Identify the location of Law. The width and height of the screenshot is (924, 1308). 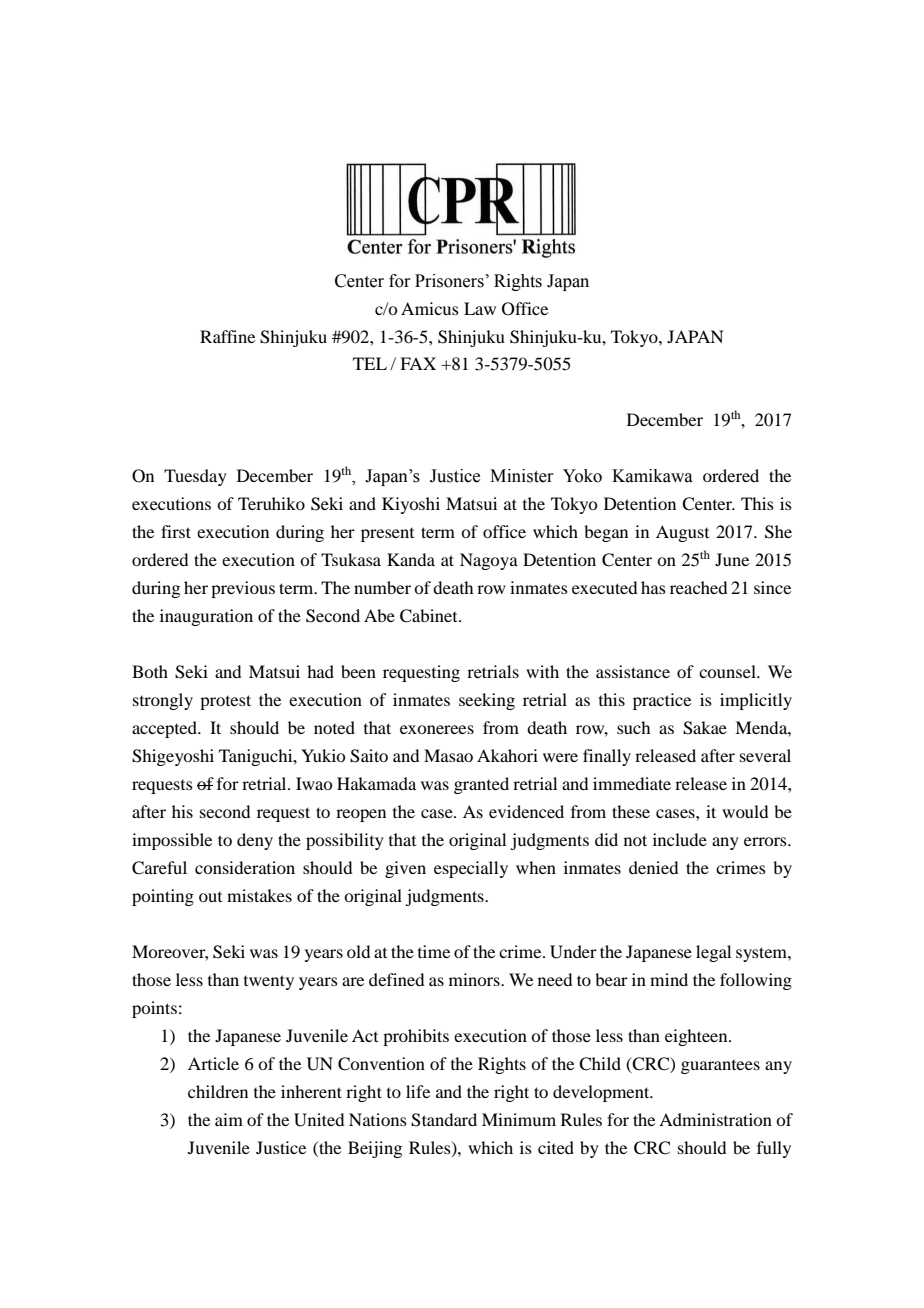
(480, 308).
